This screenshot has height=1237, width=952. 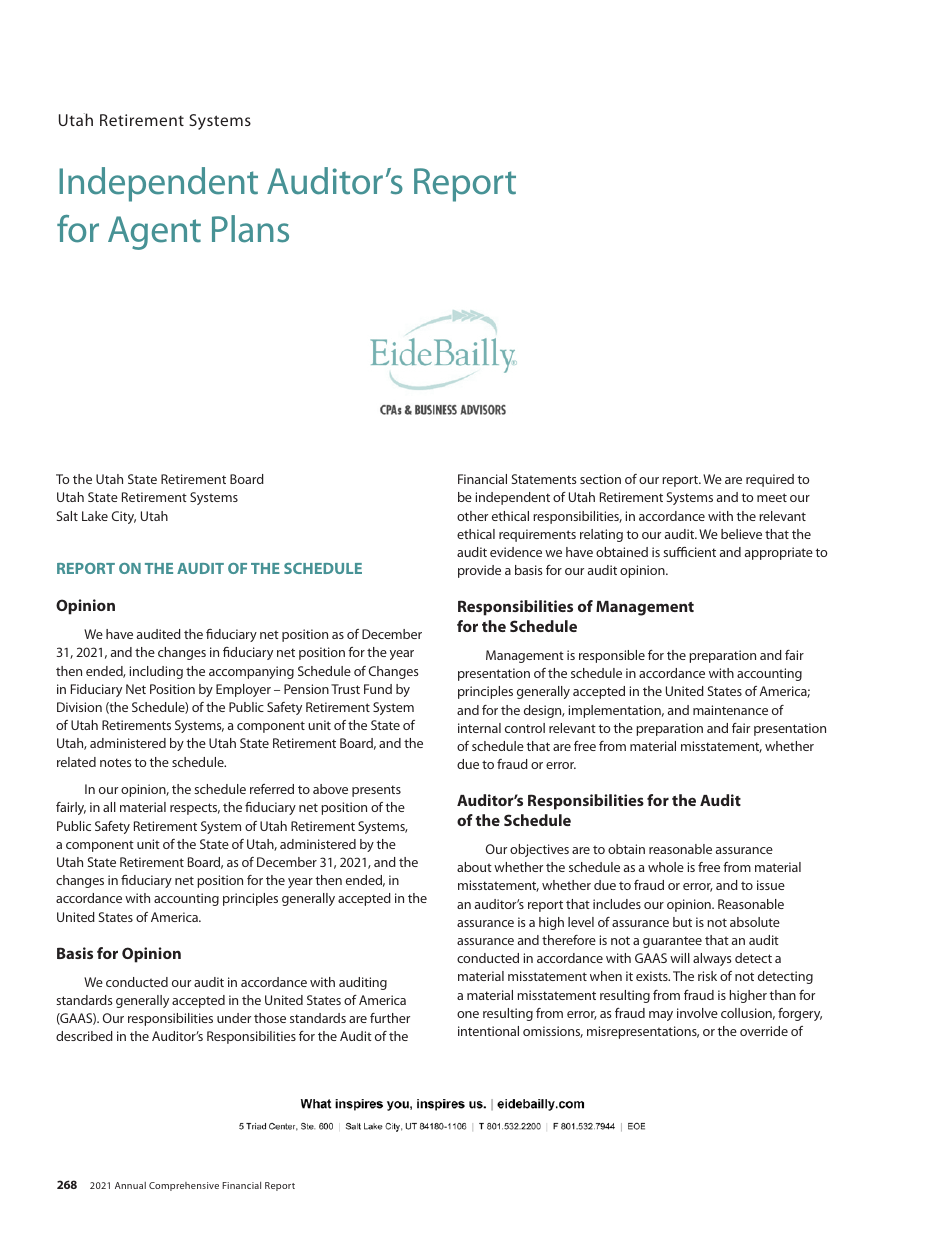 What do you see at coordinates (730, 710) in the screenshot?
I see `maintenance` at bounding box center [730, 710].
